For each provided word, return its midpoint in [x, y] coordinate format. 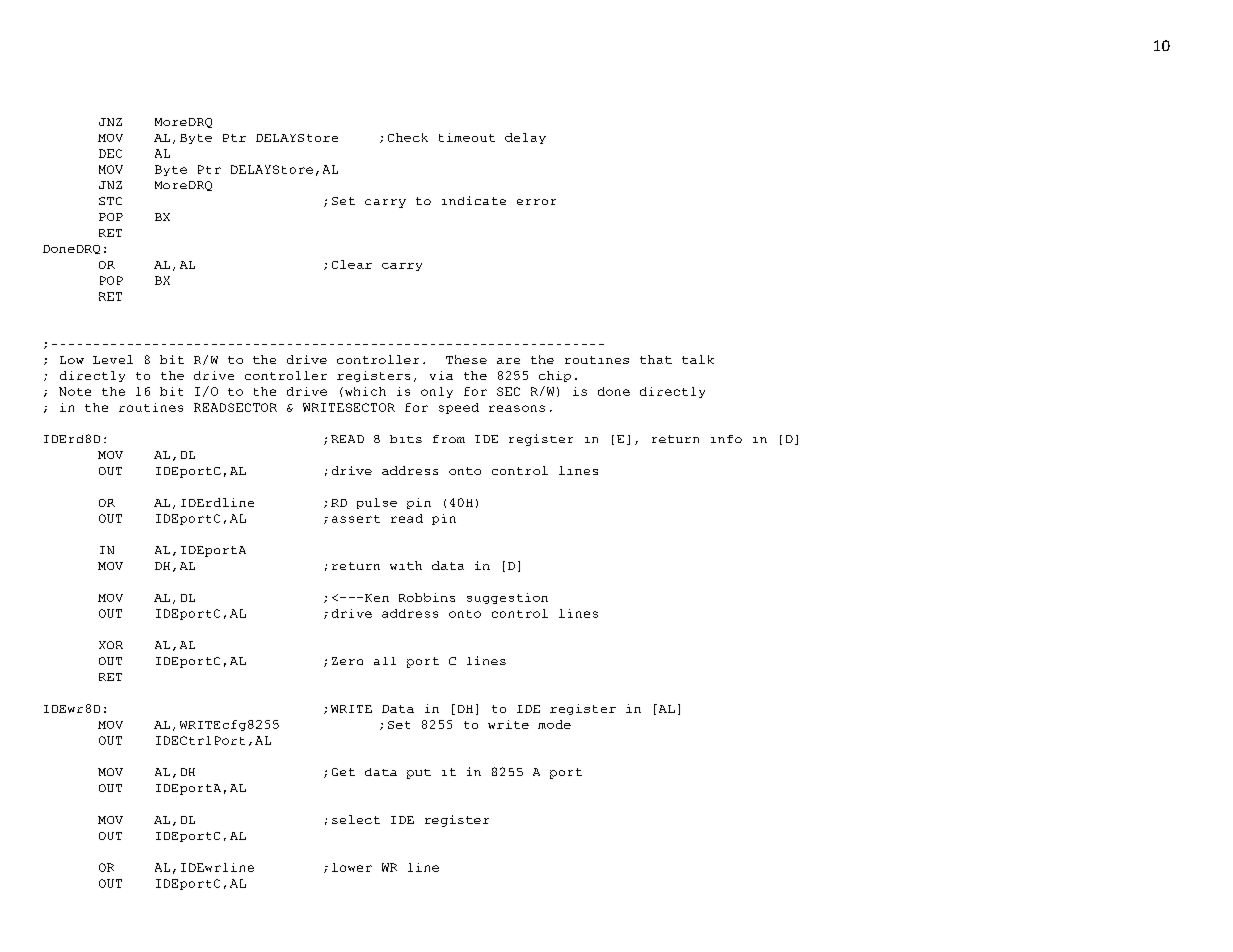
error [536, 202]
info [726, 439]
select [356, 819]
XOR [111, 645]
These [466, 359]
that [656, 359]
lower [352, 867]
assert [356, 519]
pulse [377, 503]
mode [554, 724]
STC [110, 201]
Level [113, 359]
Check [408, 137]
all [385, 661]
